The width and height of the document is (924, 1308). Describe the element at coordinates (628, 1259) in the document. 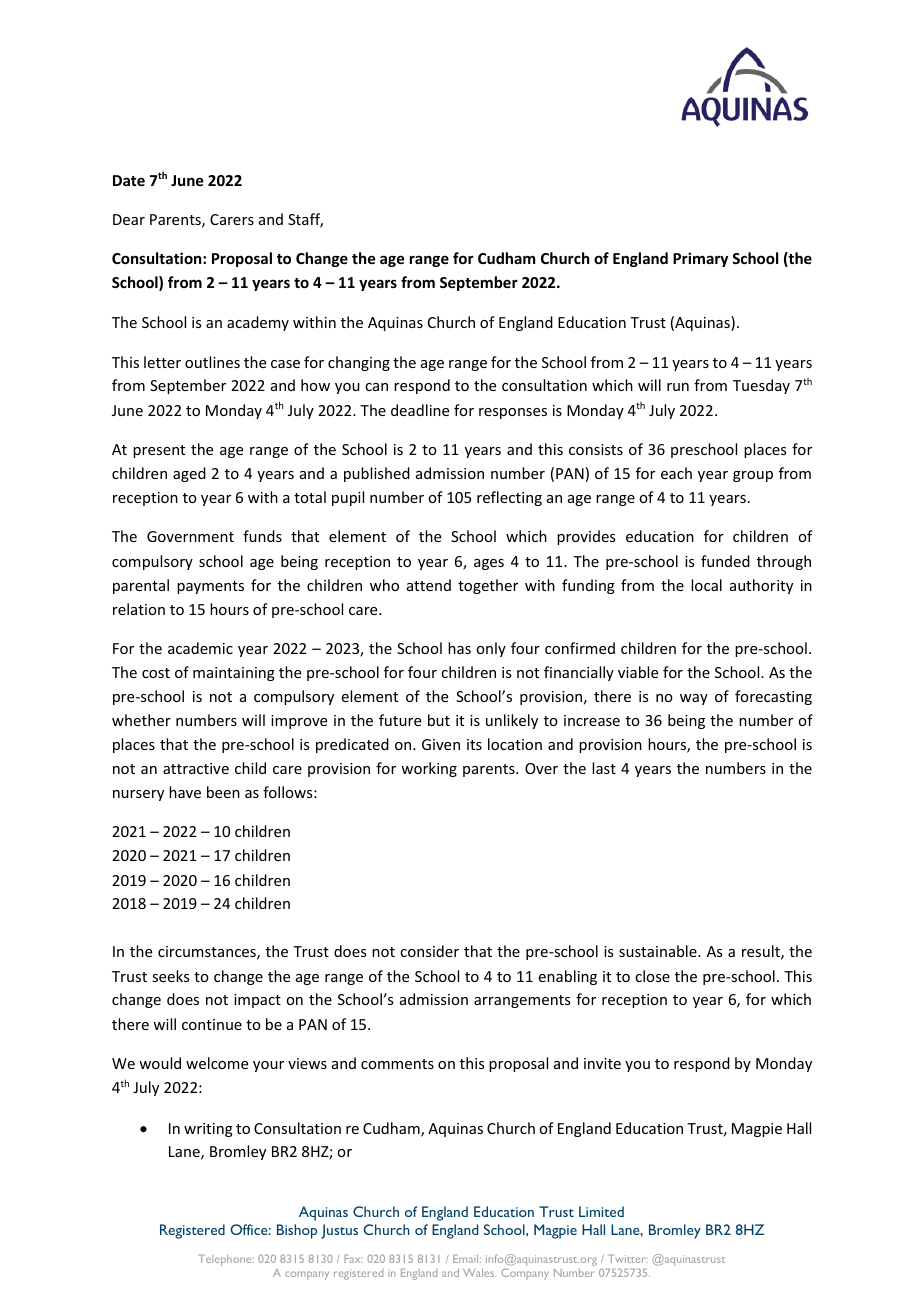

I see `Twitter` at that location.
